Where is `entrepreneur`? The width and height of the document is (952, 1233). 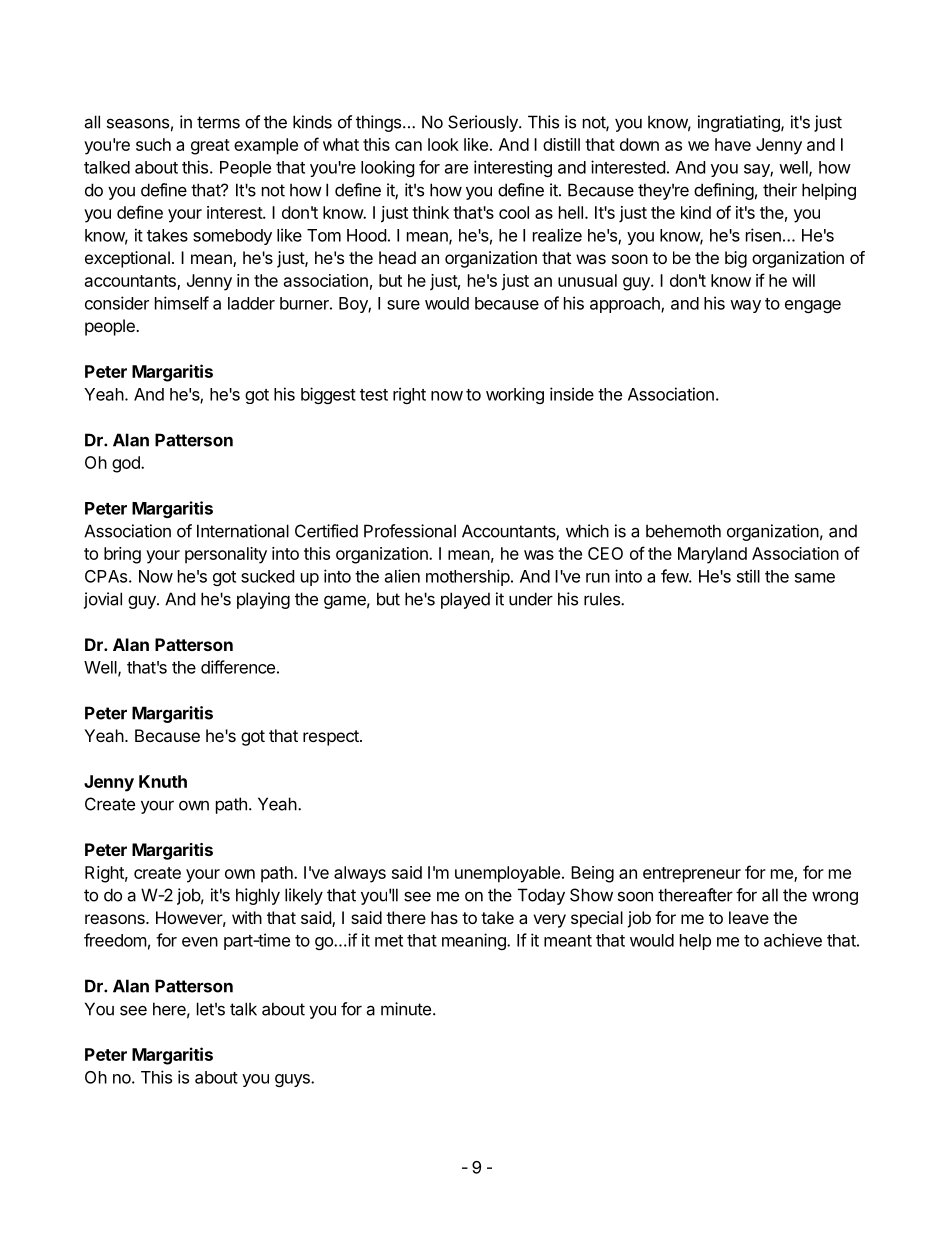 entrepreneur is located at coordinates (692, 875).
